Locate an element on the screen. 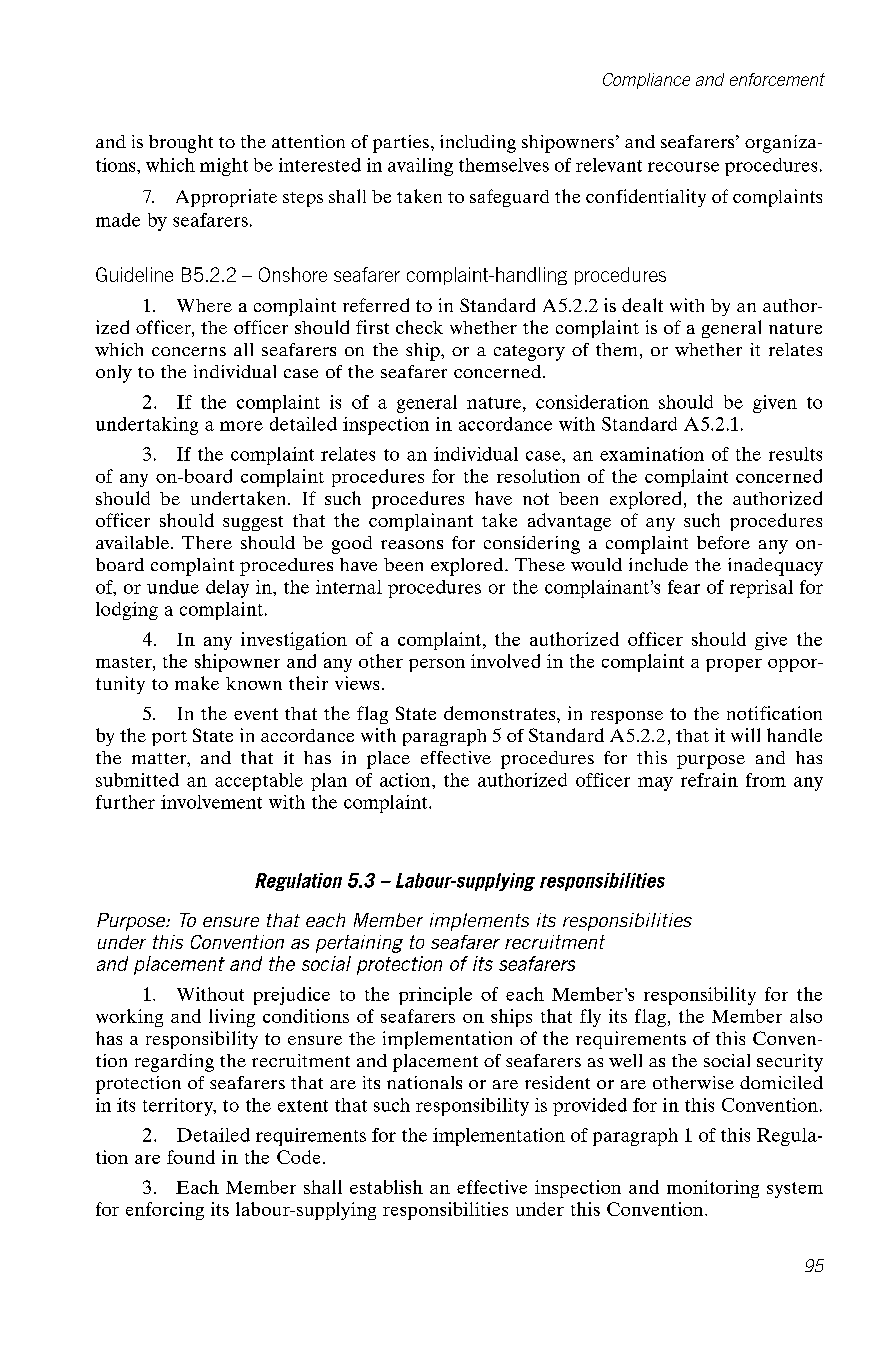 This screenshot has height=1345, width=896. including is located at coordinates (478, 144).
